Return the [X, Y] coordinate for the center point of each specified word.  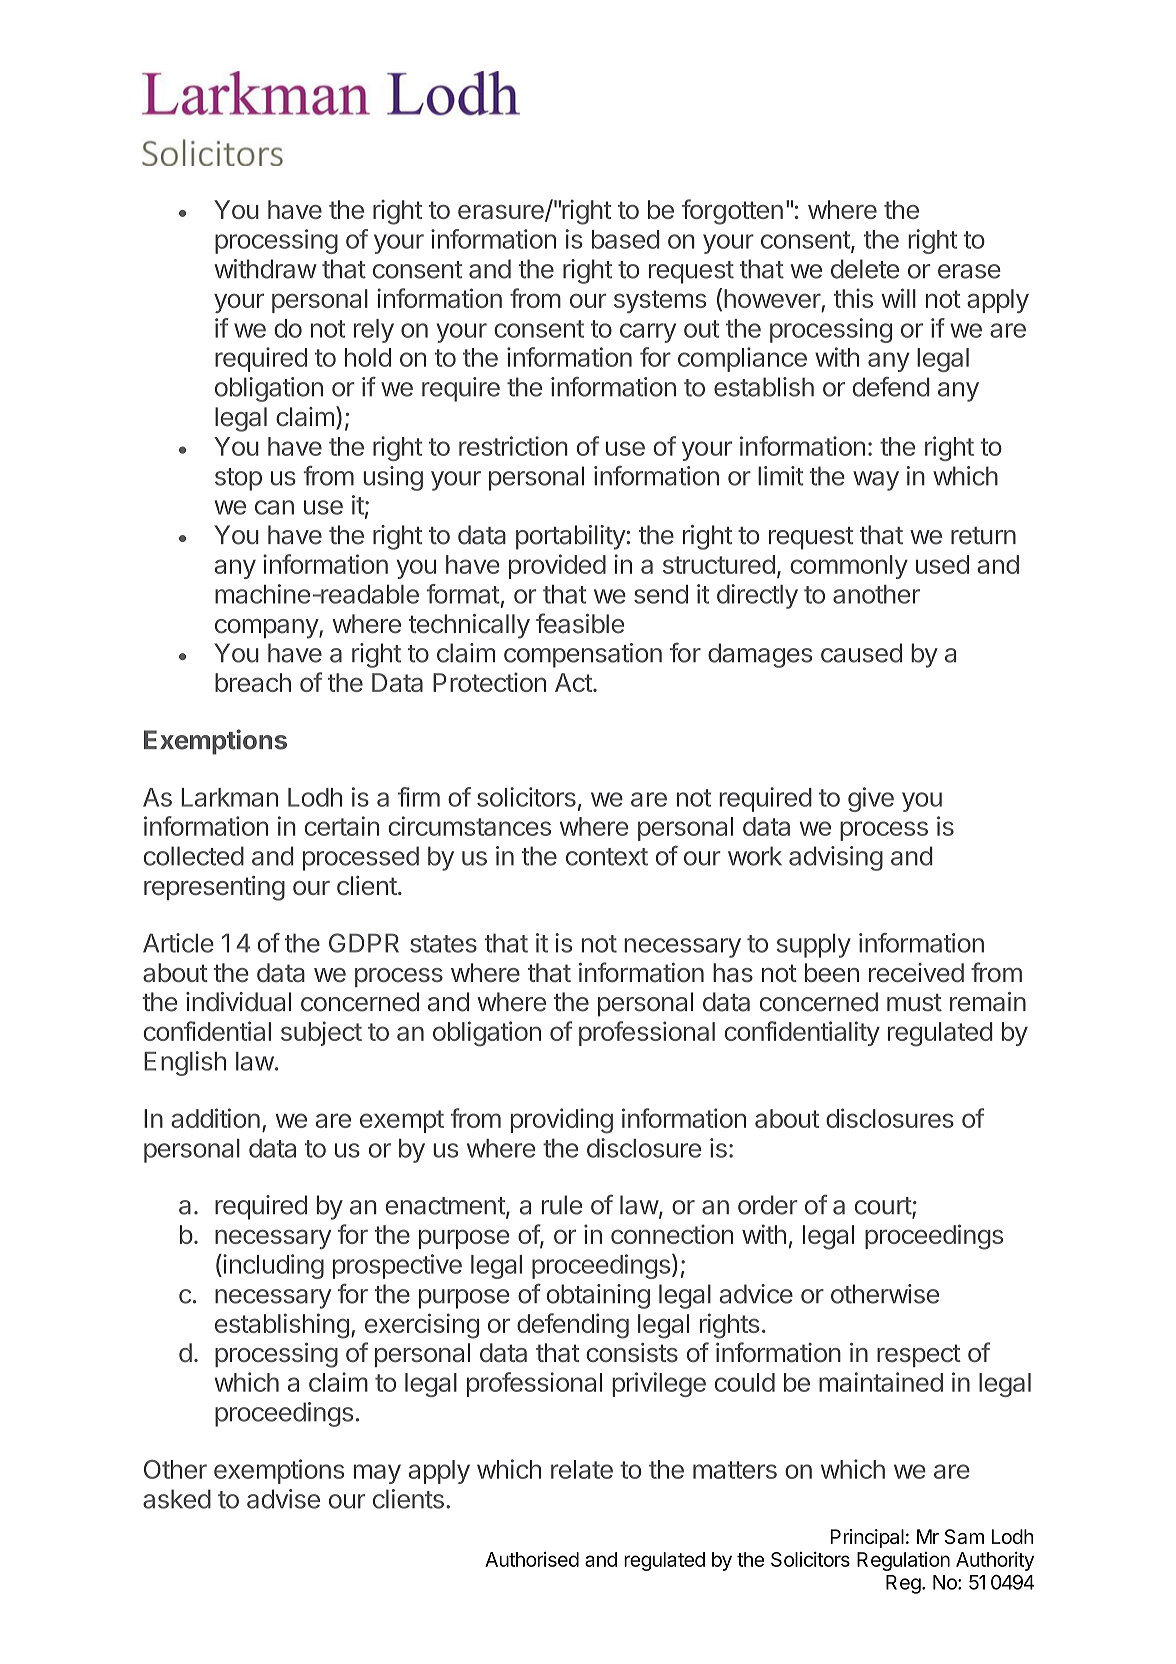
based [626, 239]
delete [865, 269]
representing [214, 888]
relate [582, 1469]
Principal [867, 1538]
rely [374, 331]
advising [836, 858]
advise [283, 1499]
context [607, 857]
